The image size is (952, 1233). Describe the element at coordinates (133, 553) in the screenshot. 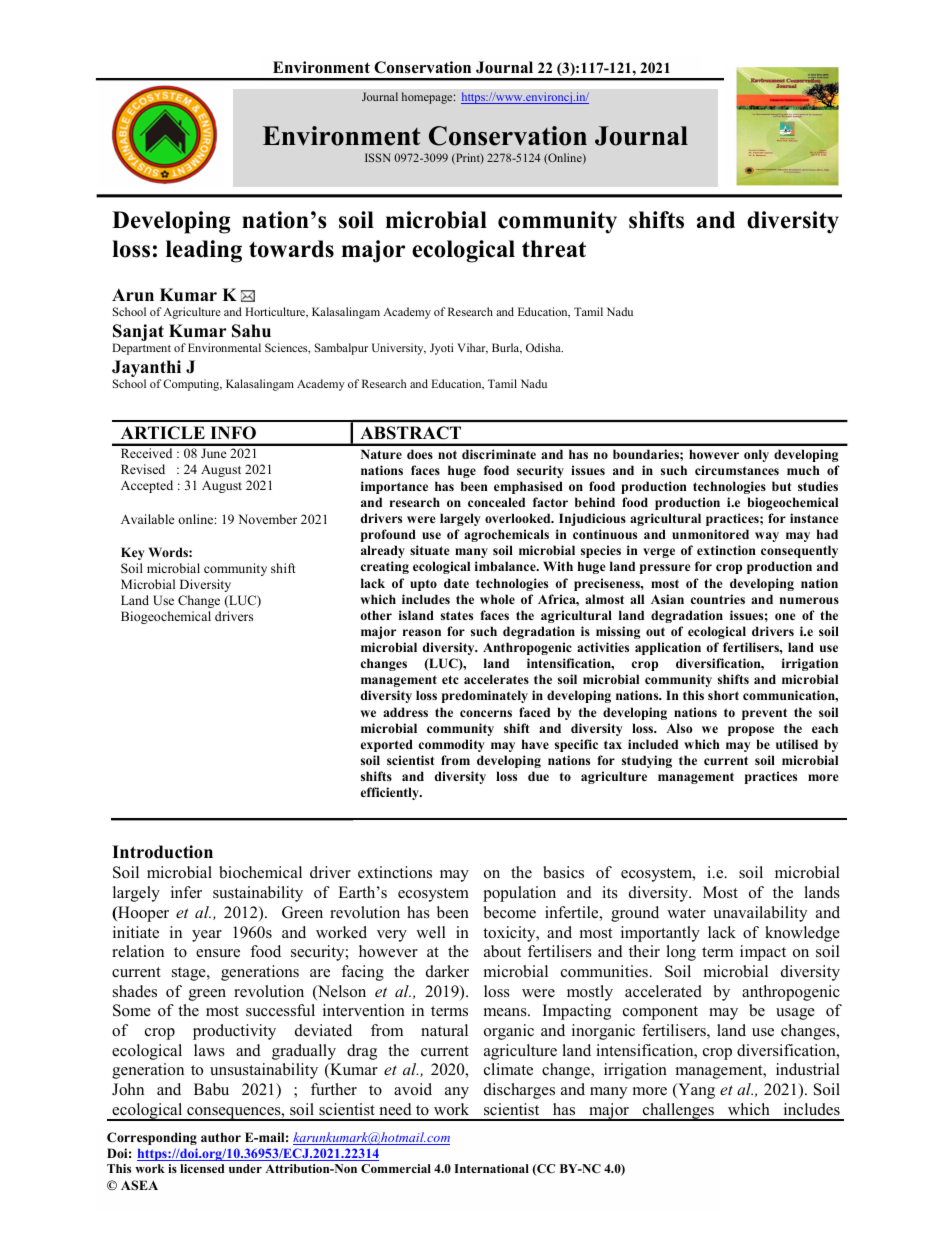

I see `Key` at that location.
